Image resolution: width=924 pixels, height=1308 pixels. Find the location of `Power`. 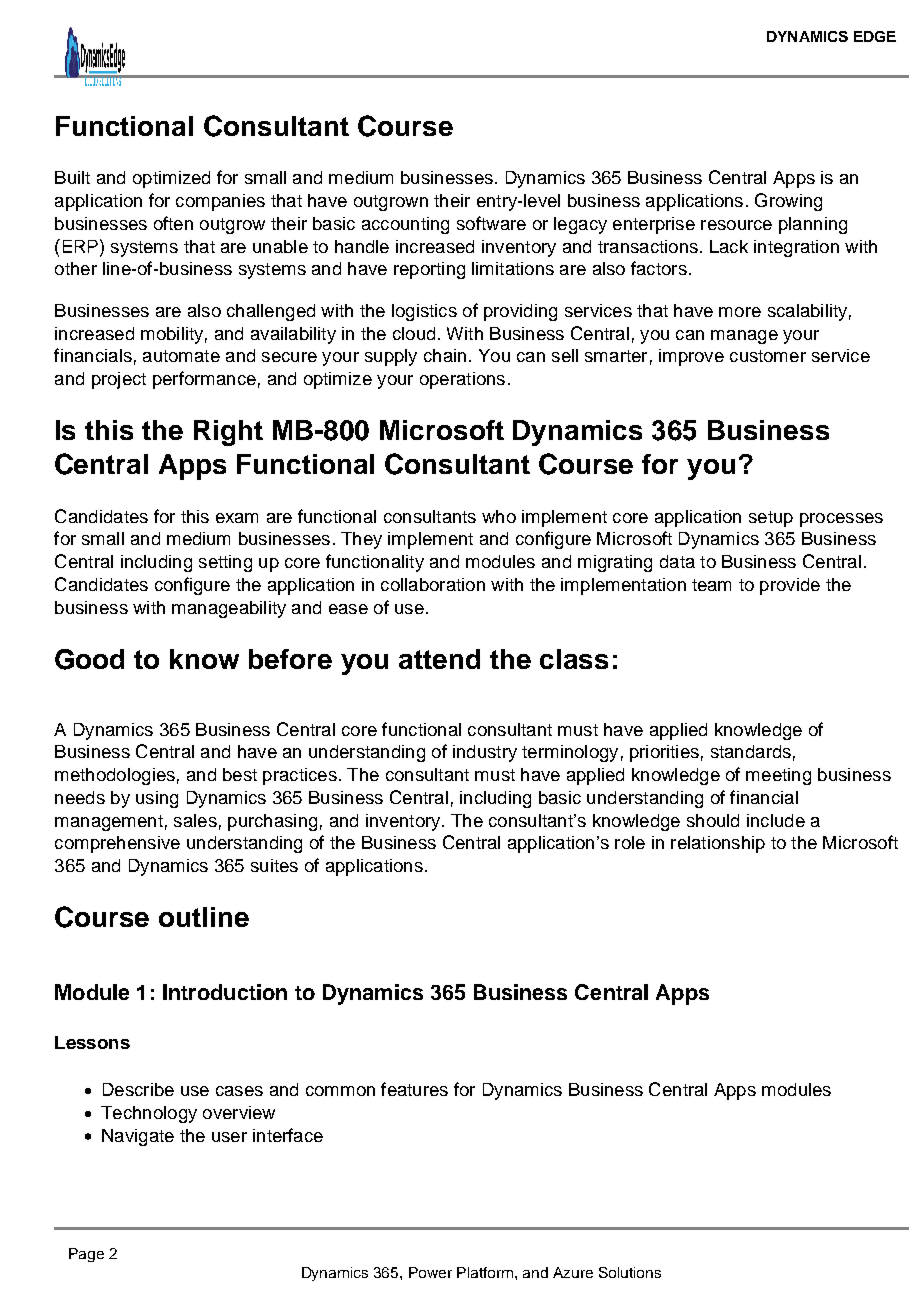

Power is located at coordinates (430, 1272).
